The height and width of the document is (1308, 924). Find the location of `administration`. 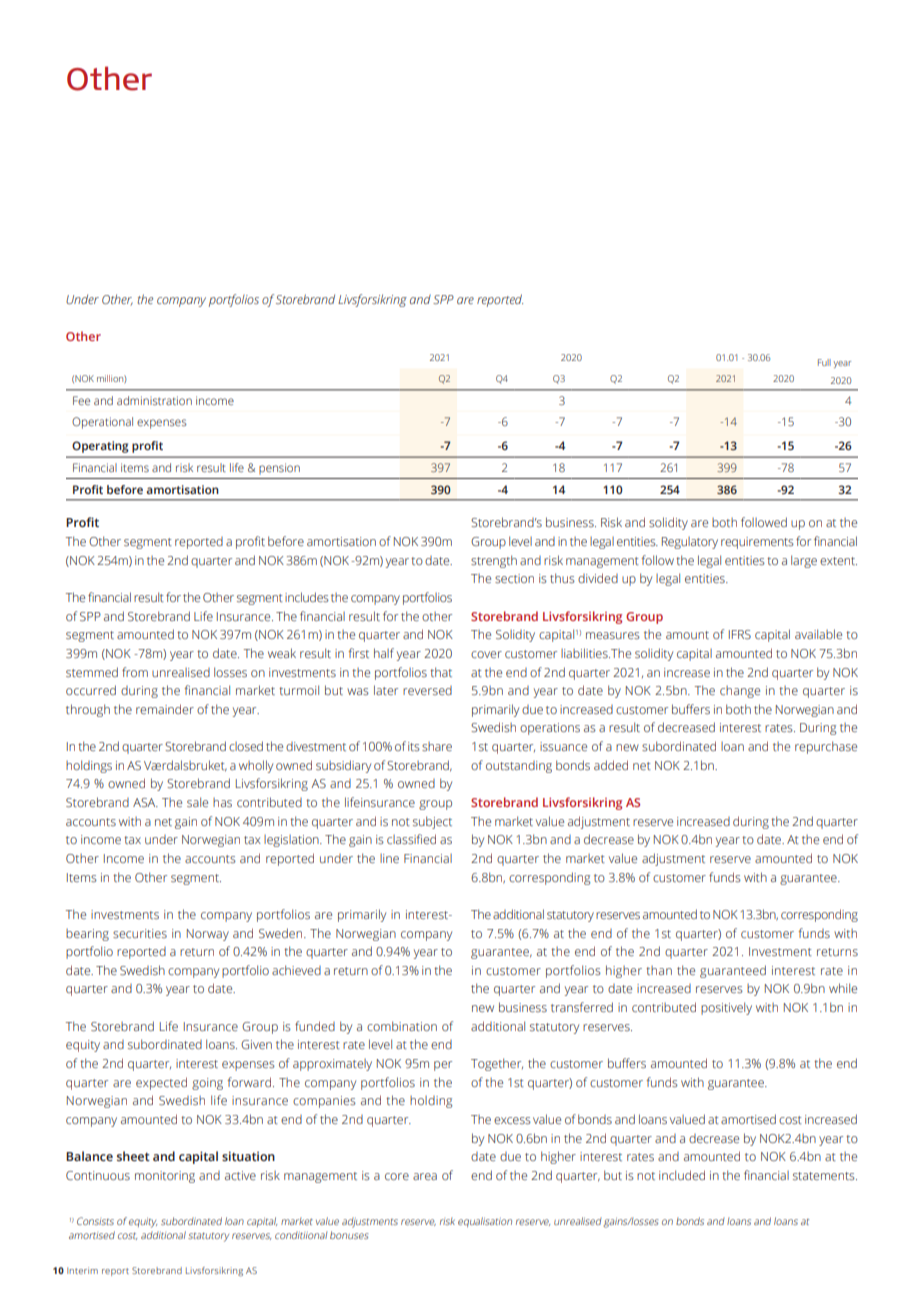

administration is located at coordinates (154, 400).
